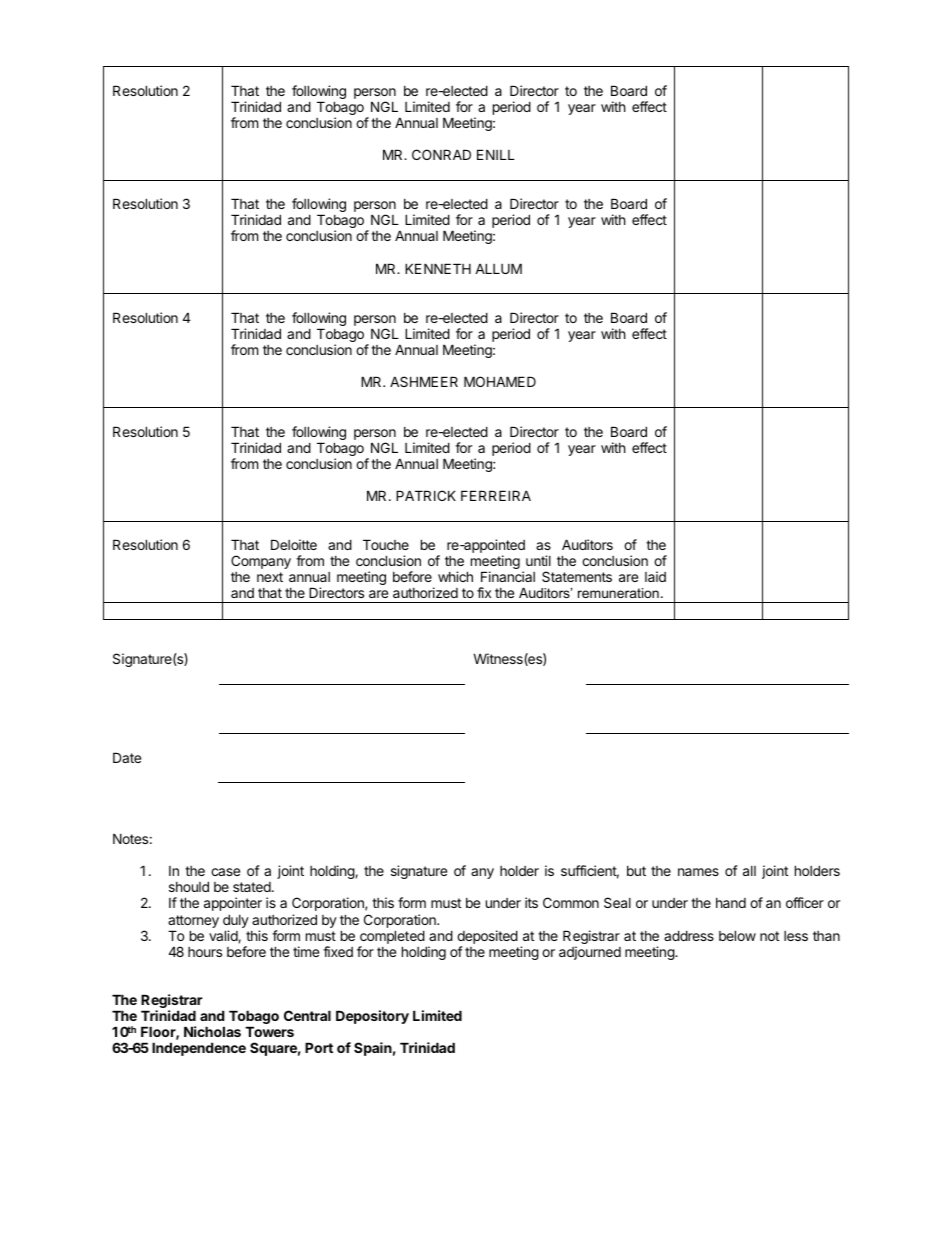 Image resolution: width=952 pixels, height=1233 pixels. I want to click on Nicholas, so click(212, 1031).
